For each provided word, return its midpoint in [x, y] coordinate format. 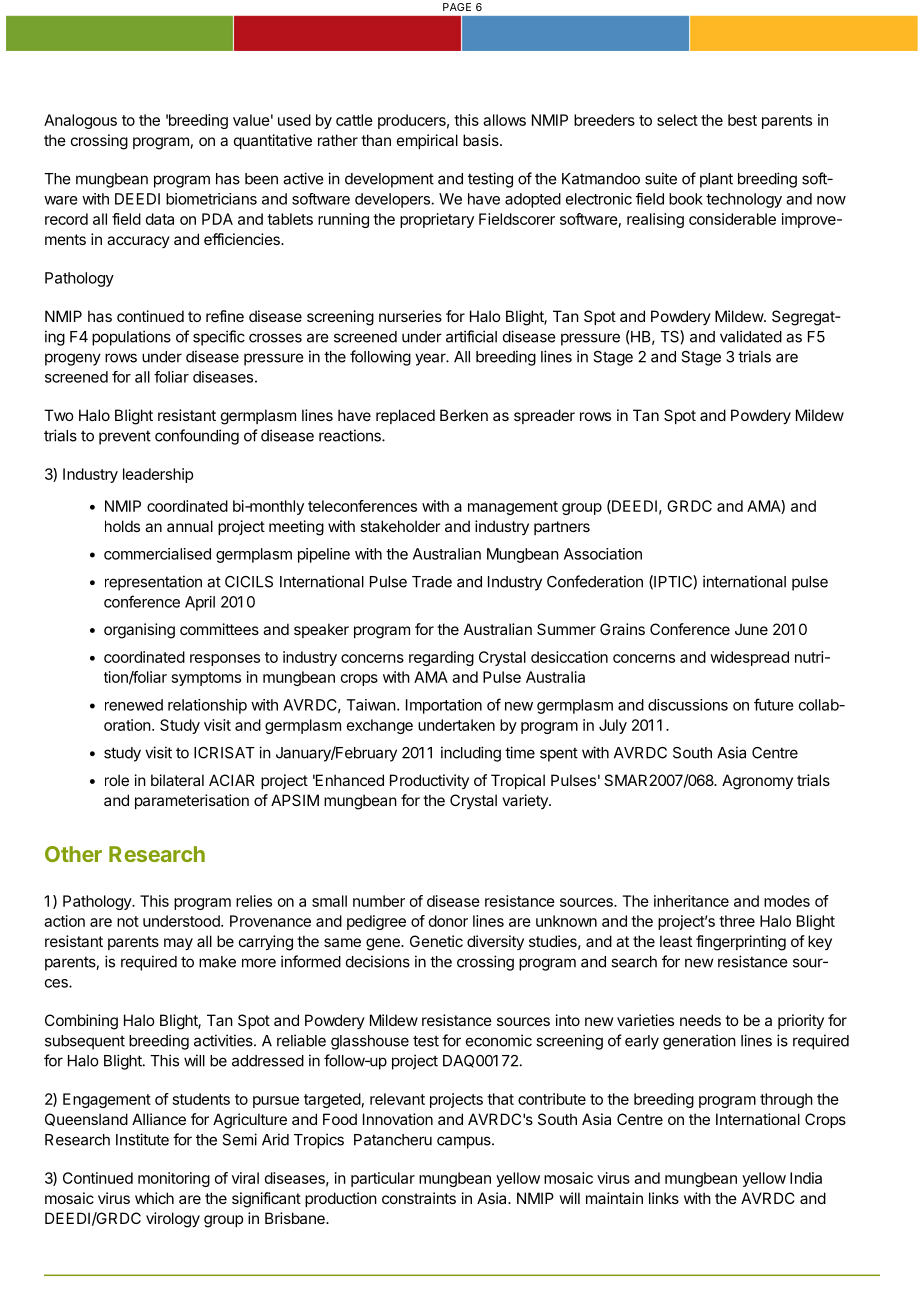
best [742, 120]
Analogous [80, 121]
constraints [419, 1198]
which [154, 1198]
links [664, 1198]
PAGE [457, 7]
